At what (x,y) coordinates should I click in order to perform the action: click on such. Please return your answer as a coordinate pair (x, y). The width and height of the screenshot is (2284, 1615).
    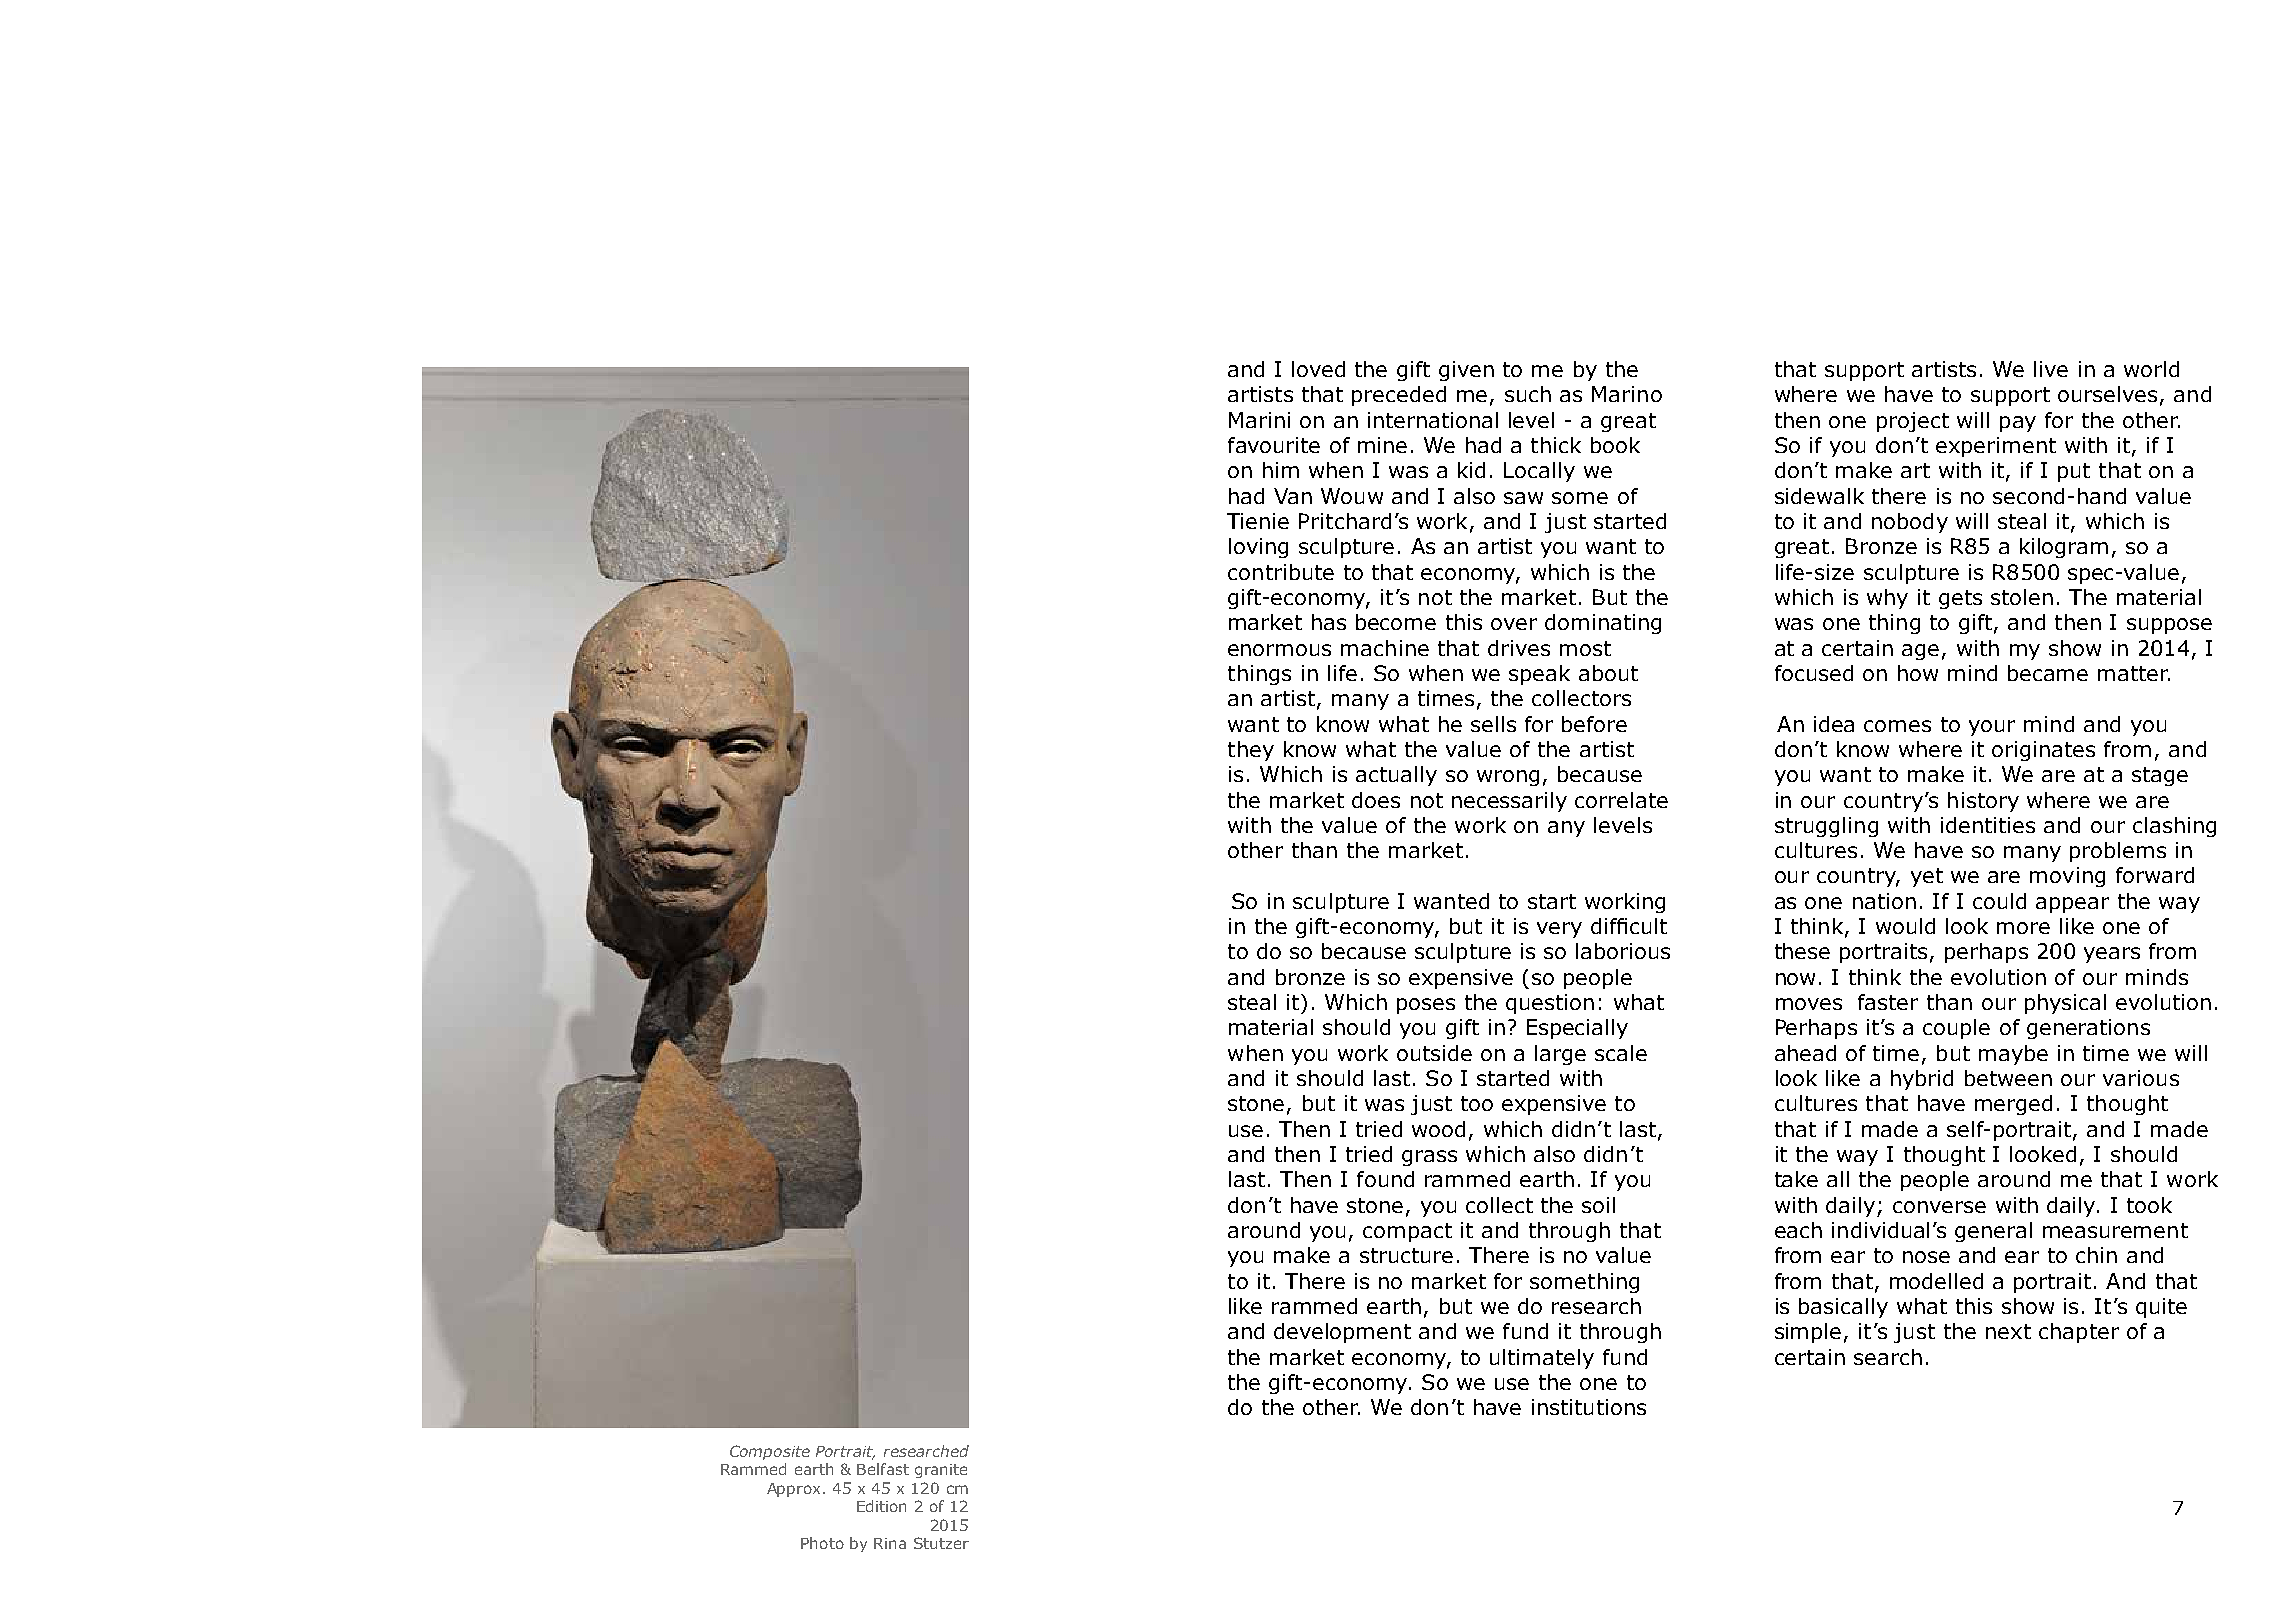
    Looking at the image, I should click on (1528, 394).
